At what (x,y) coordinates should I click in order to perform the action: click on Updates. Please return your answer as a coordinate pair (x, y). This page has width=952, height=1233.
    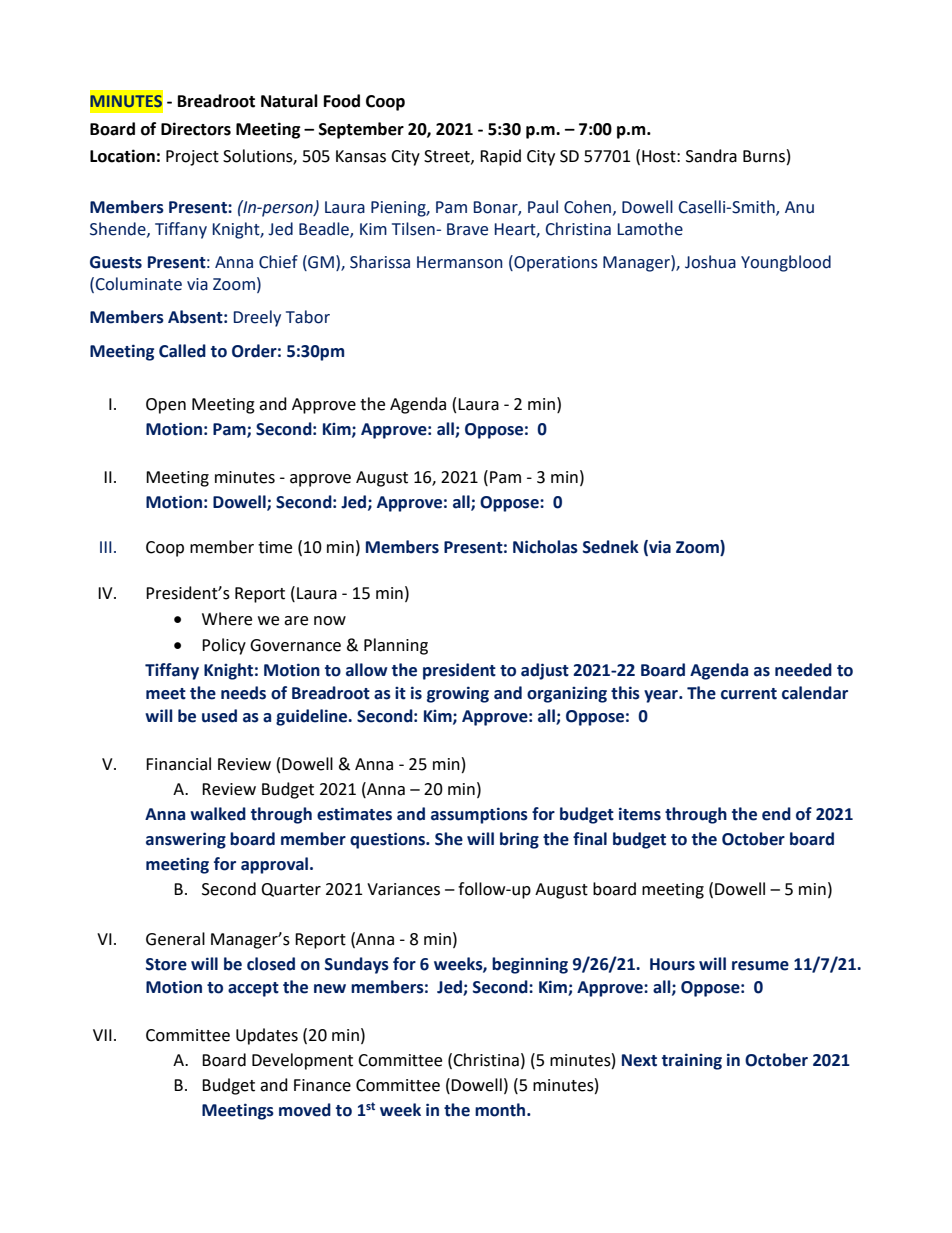
    Looking at the image, I should click on (267, 1036).
